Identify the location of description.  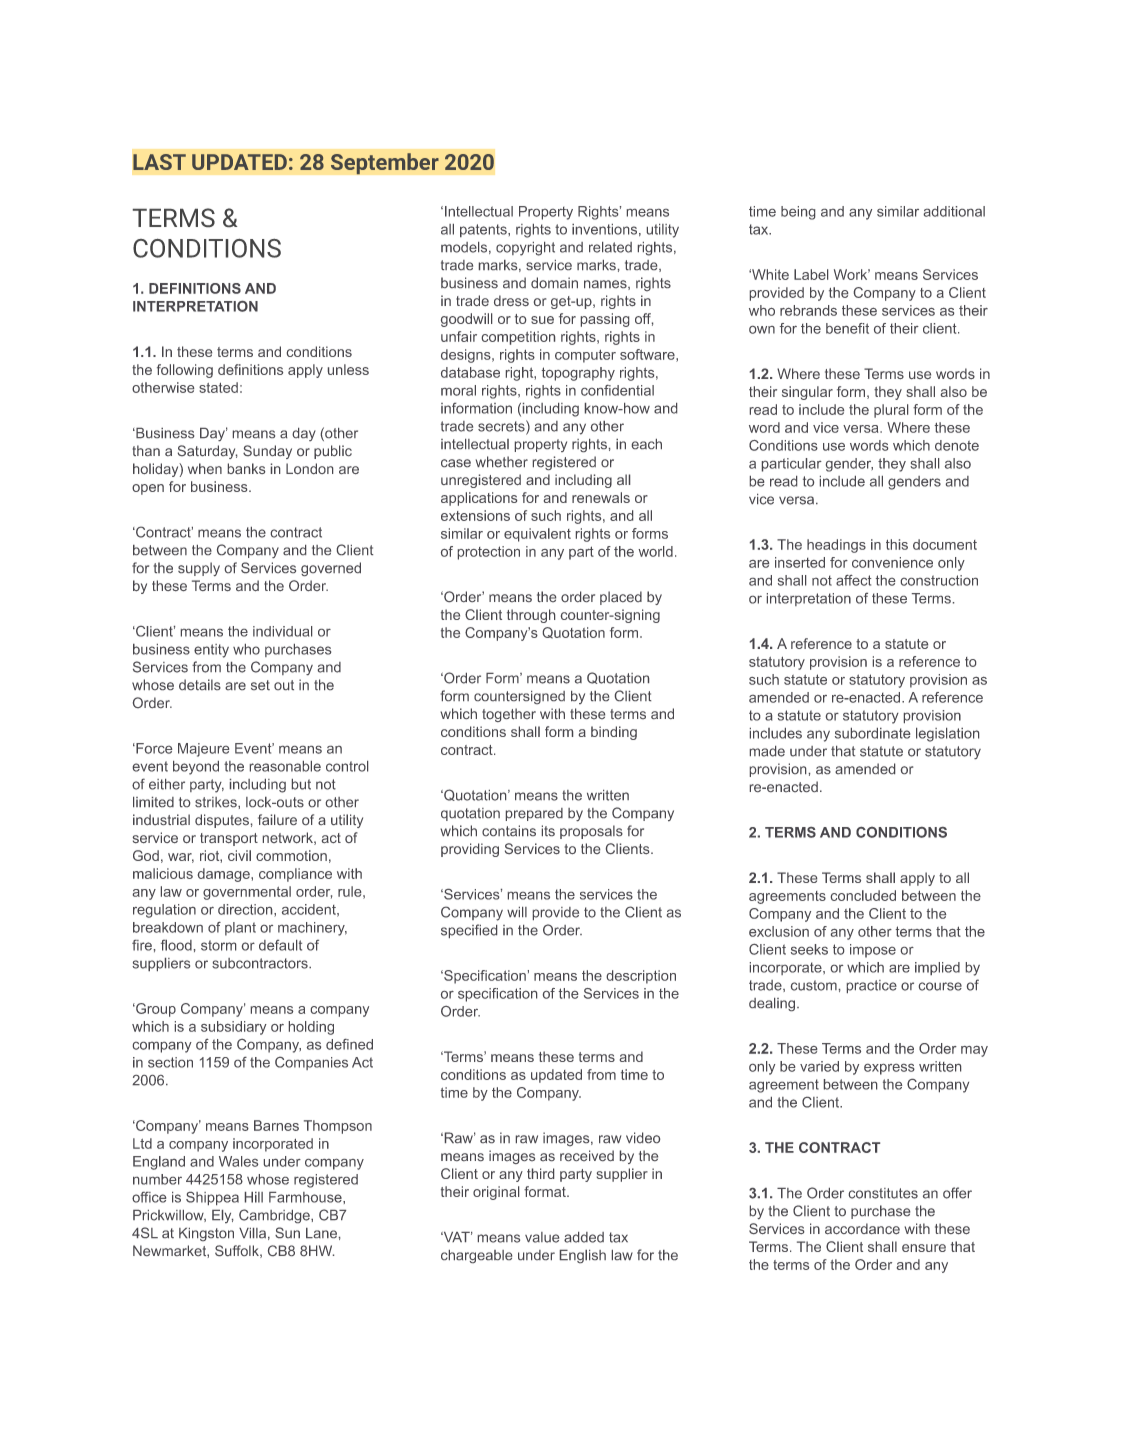
(641, 977).
